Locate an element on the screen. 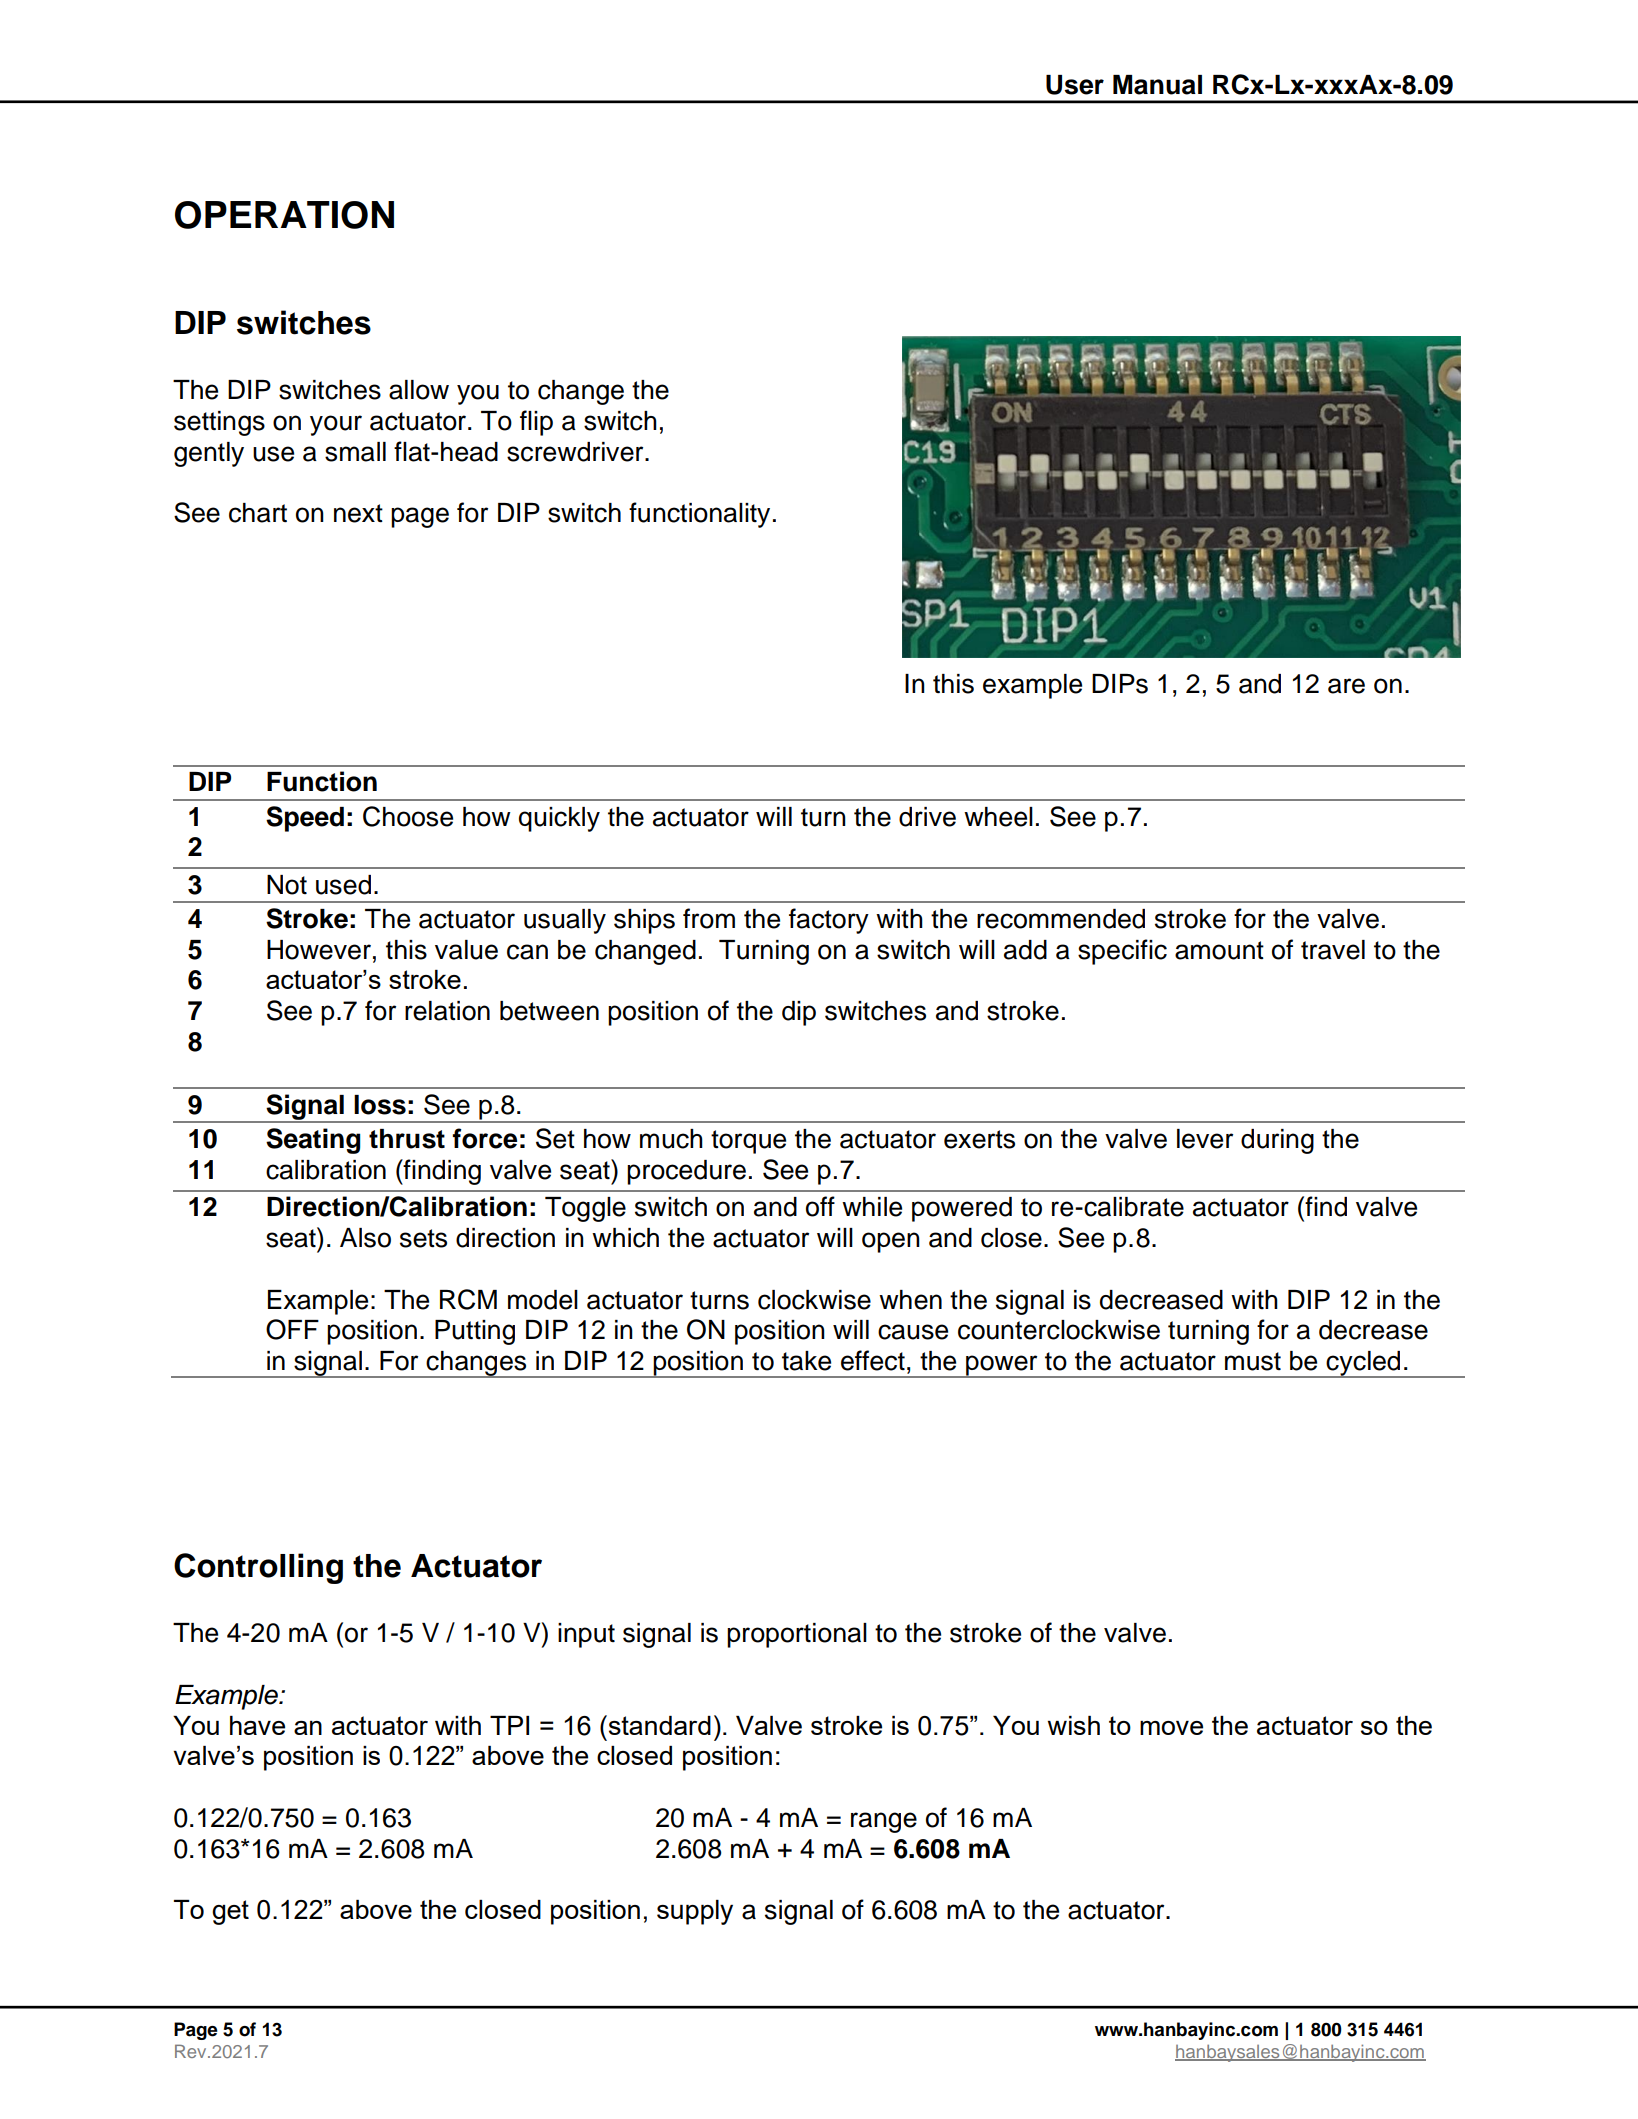 The image size is (1638, 2119). OPERATION is located at coordinates (284, 215).
